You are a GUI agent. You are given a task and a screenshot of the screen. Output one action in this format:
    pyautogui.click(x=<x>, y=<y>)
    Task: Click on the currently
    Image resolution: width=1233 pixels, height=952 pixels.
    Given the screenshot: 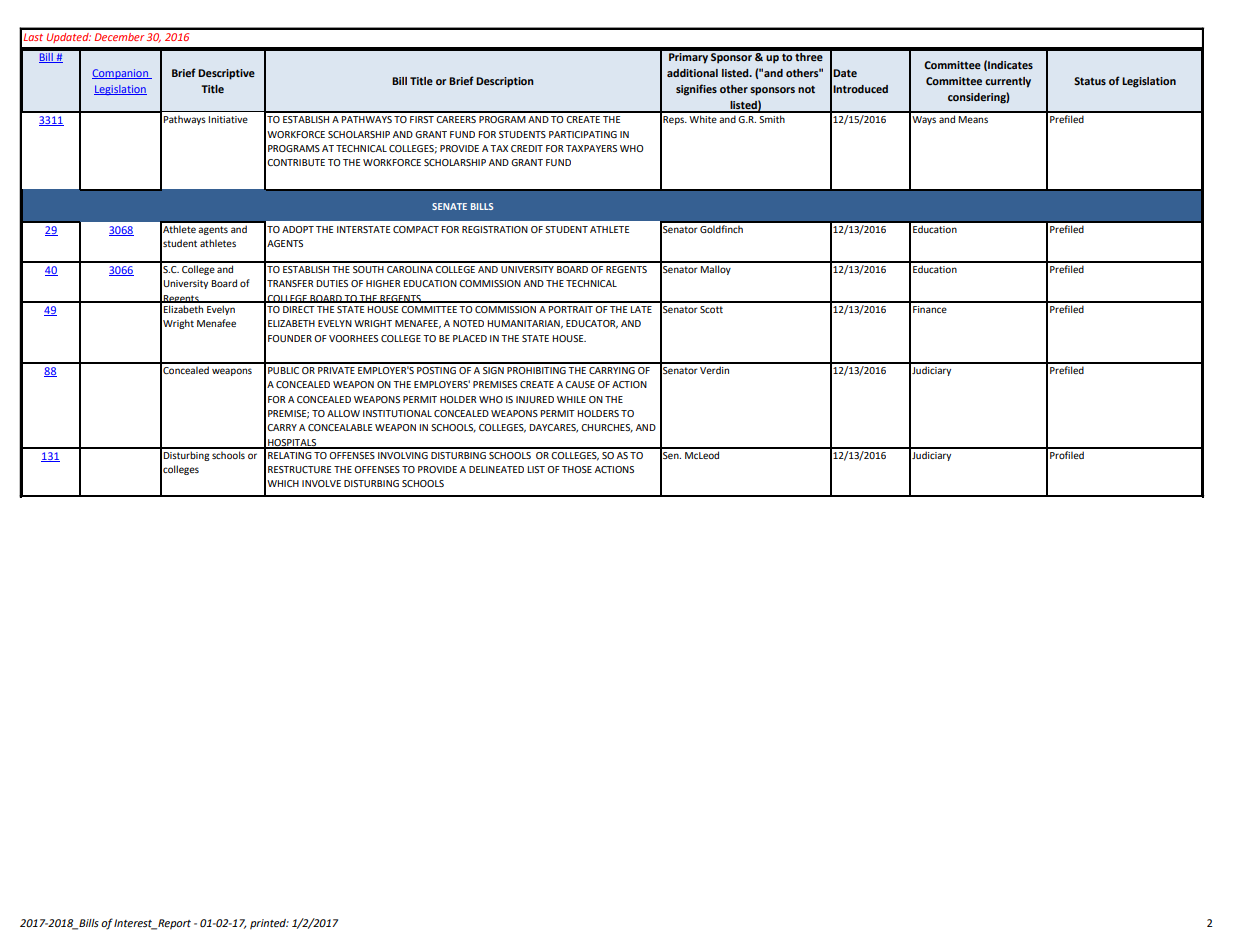 What is the action you would take?
    pyautogui.click(x=1008, y=82)
